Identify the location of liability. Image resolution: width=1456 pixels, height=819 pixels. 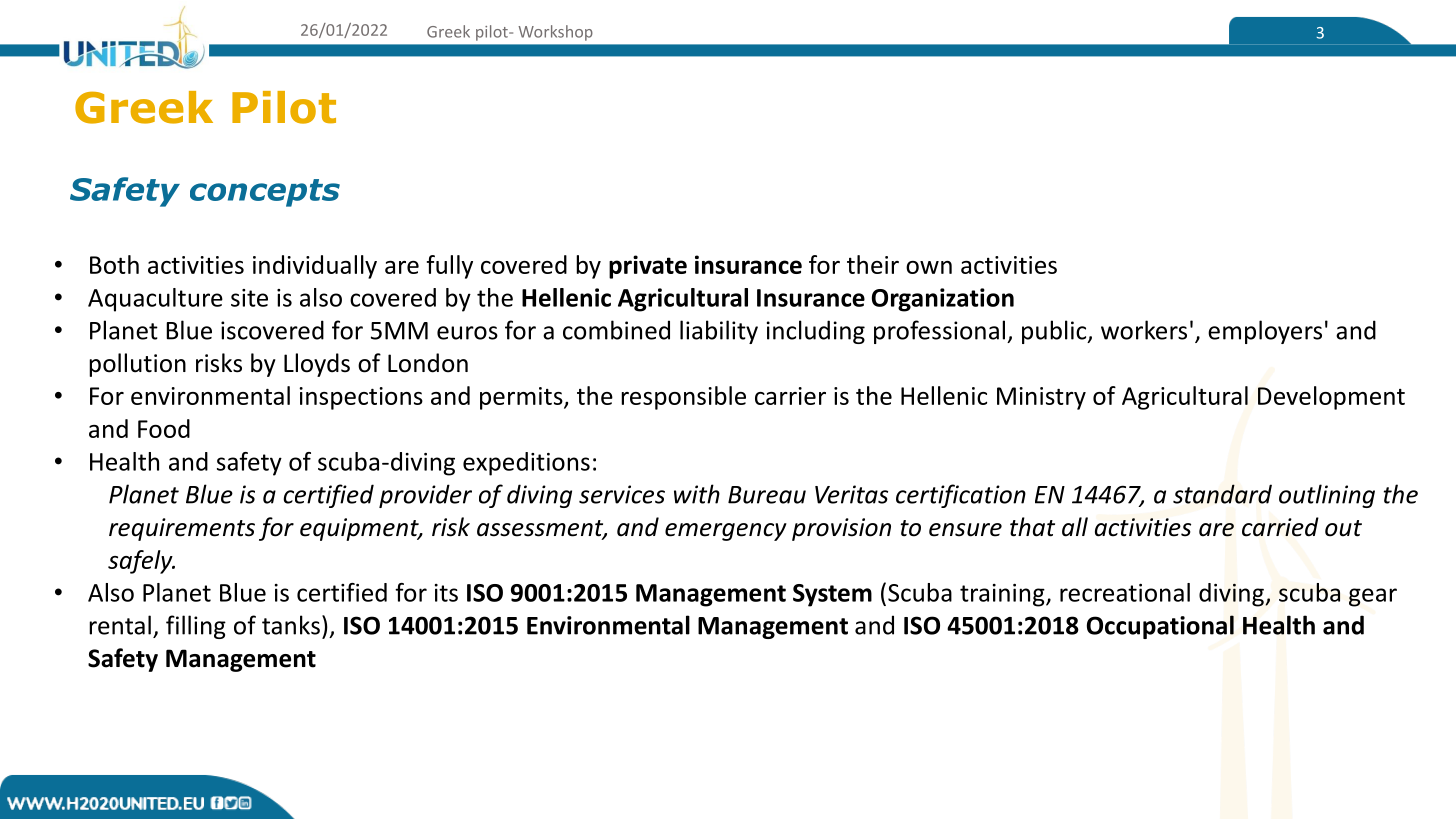
(719, 332).
